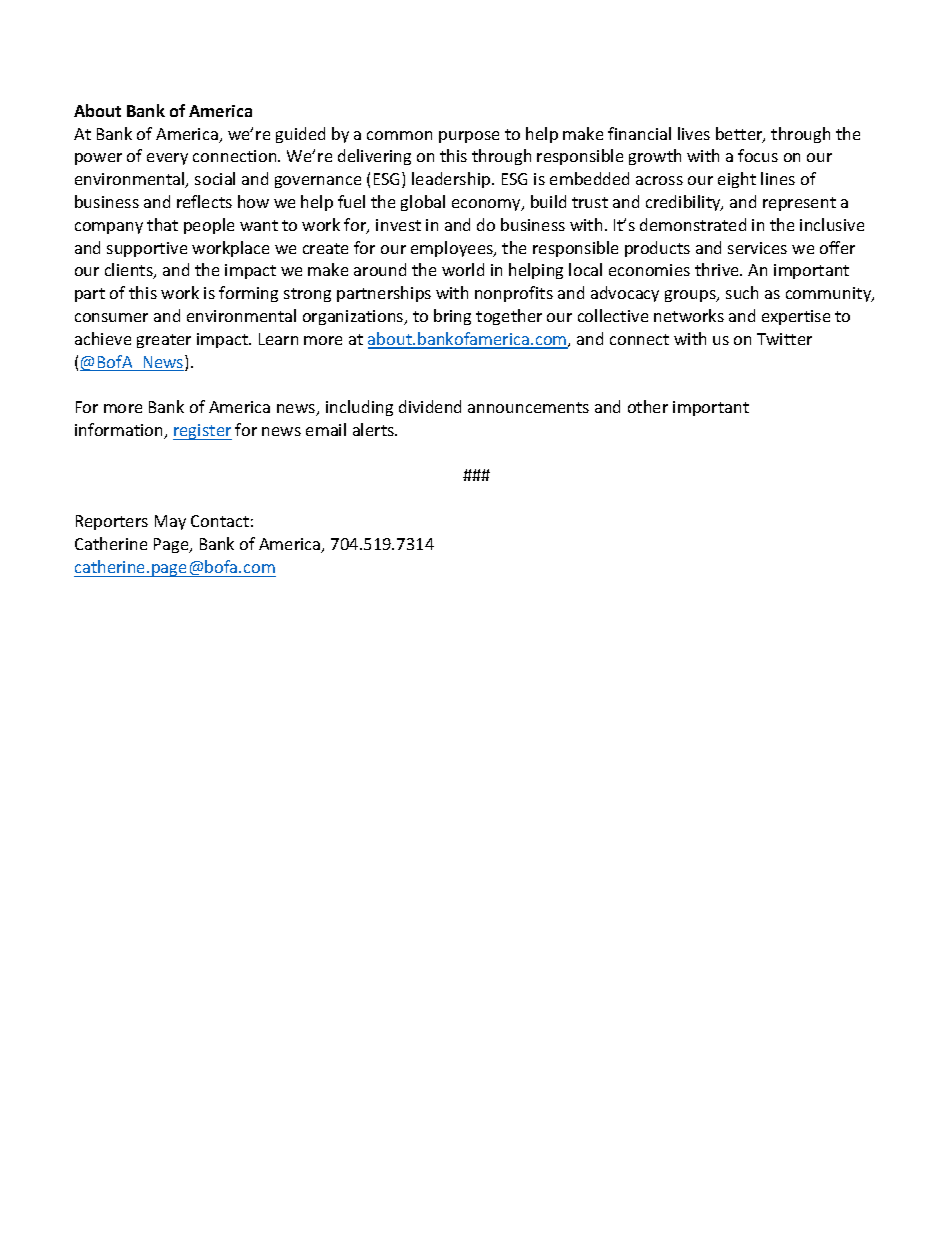  I want to click on every, so click(167, 159).
